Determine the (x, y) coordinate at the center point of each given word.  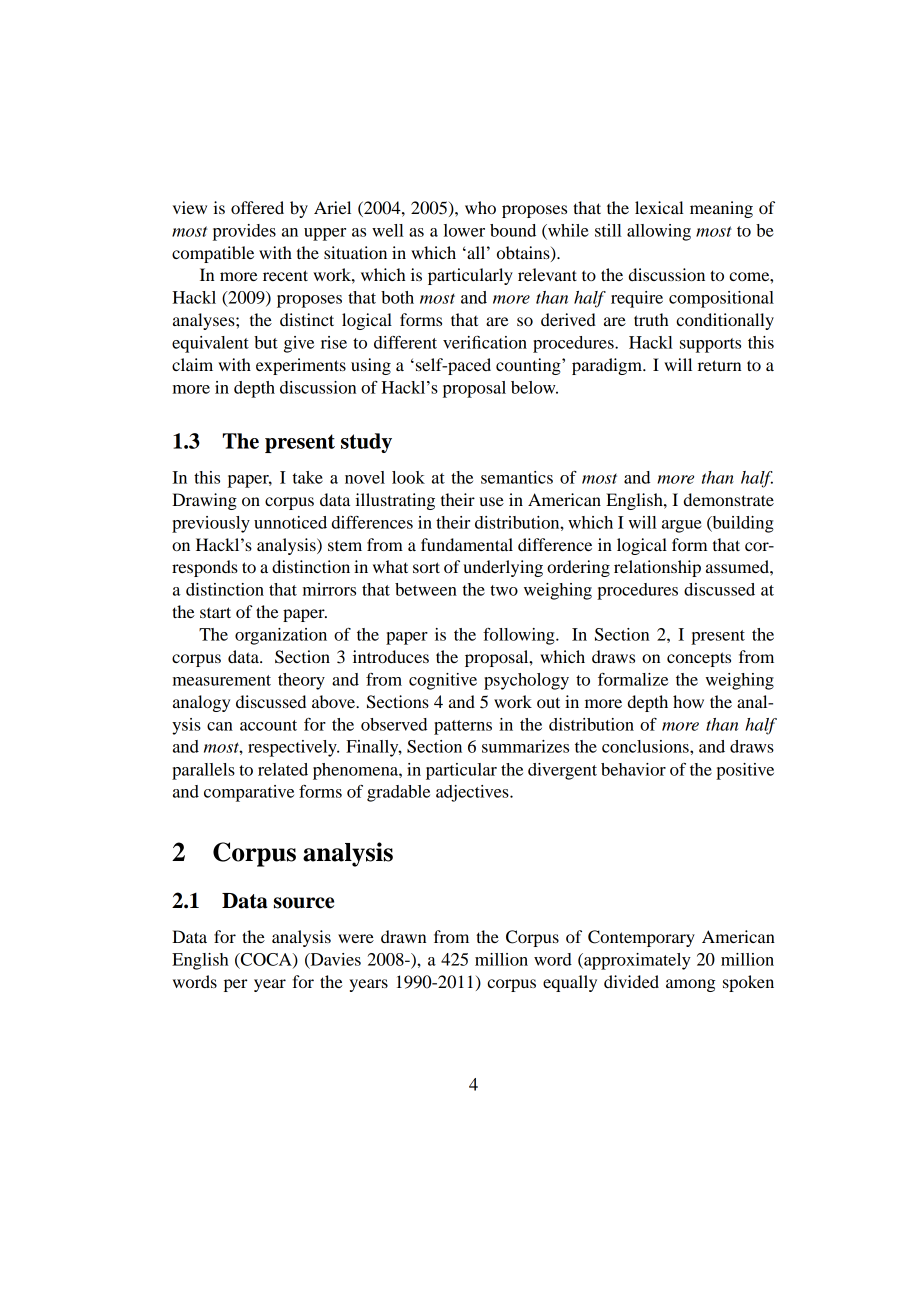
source (304, 903)
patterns (463, 727)
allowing (659, 232)
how (688, 701)
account (268, 725)
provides (244, 232)
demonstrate (729, 499)
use (491, 501)
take (308, 477)
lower (464, 230)
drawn (403, 936)
